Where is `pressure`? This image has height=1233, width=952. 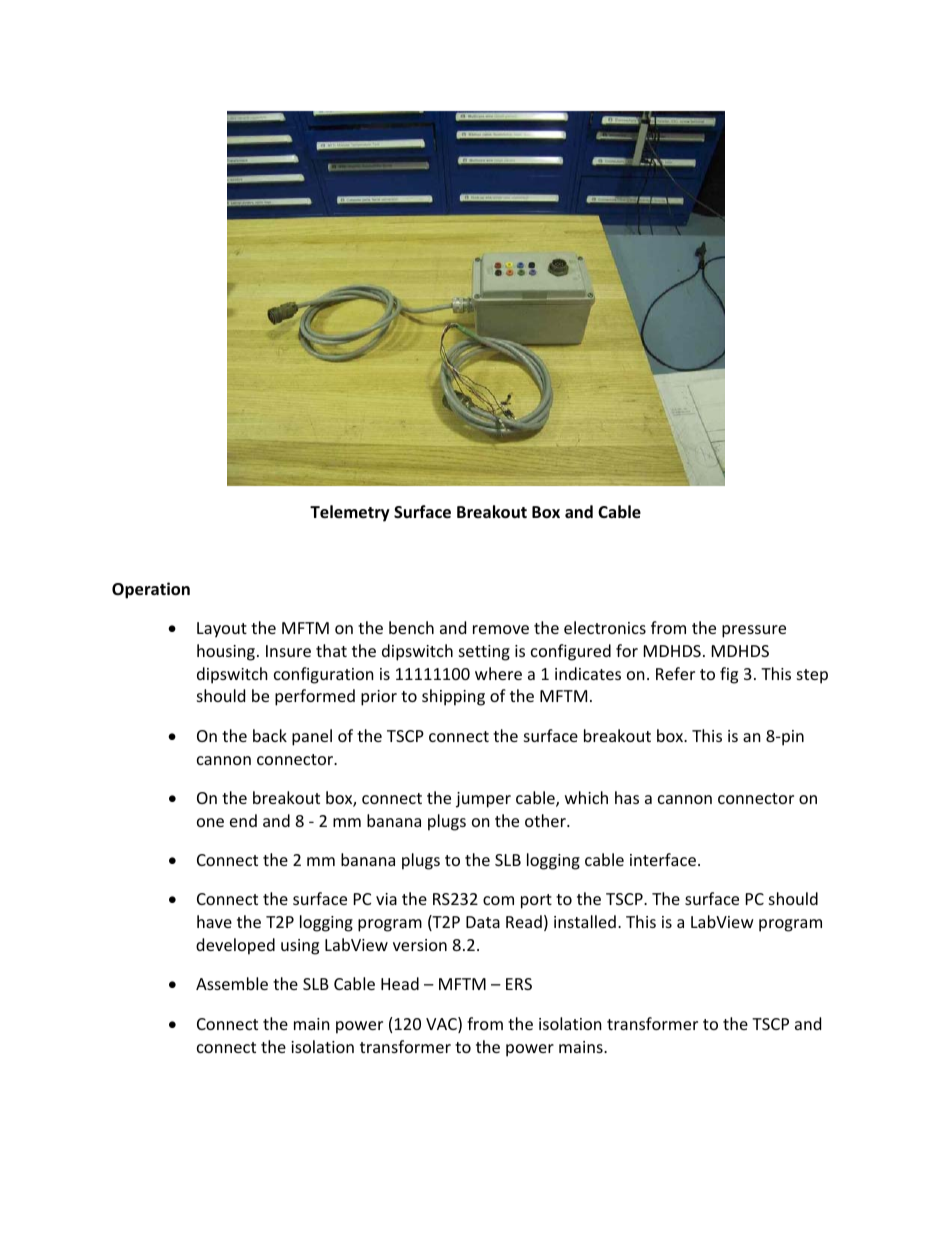
pressure is located at coordinates (754, 631).
